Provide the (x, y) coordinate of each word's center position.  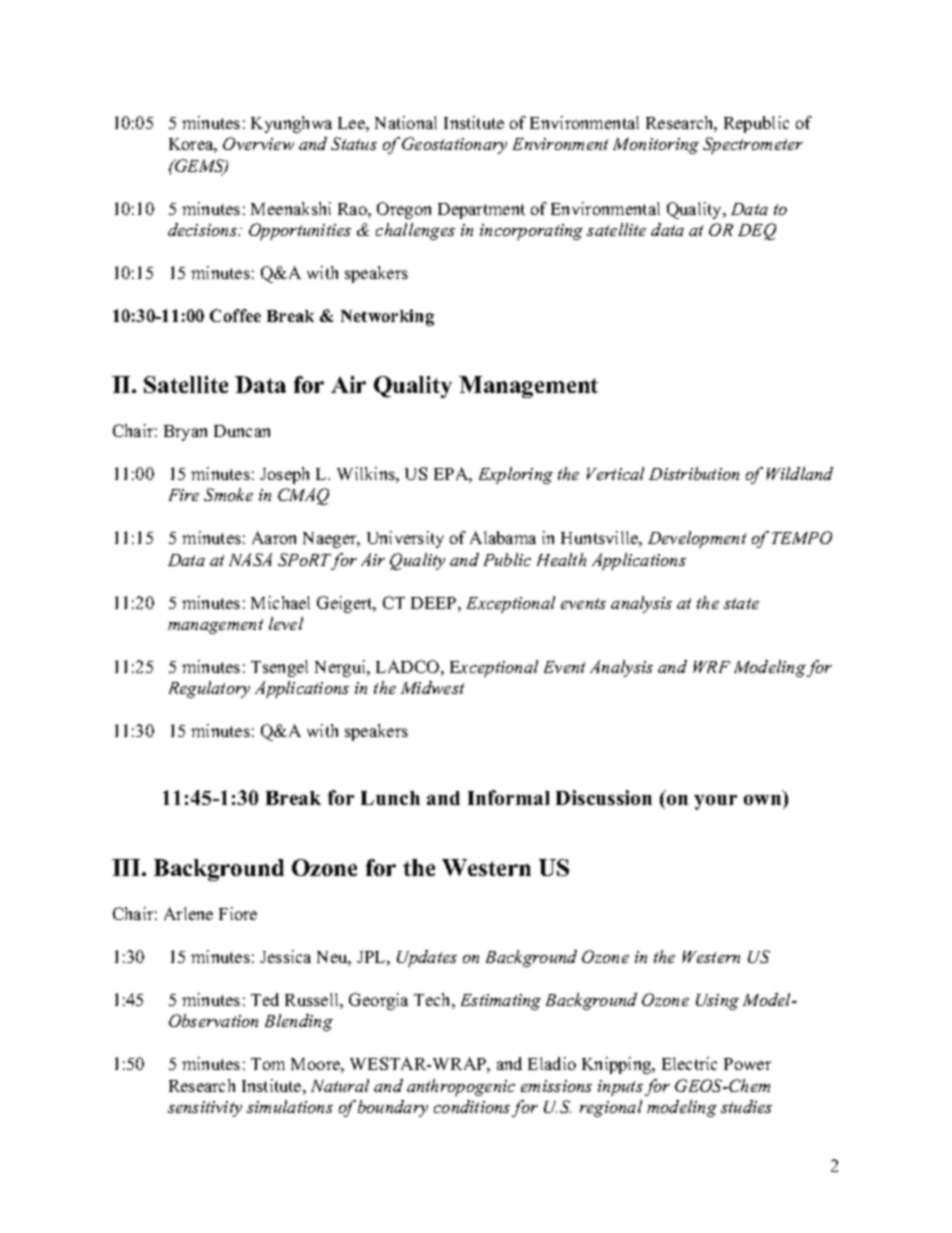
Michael (280, 602)
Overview (258, 143)
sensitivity (205, 1109)
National (406, 122)
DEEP (435, 603)
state (741, 603)
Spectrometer (753, 145)
